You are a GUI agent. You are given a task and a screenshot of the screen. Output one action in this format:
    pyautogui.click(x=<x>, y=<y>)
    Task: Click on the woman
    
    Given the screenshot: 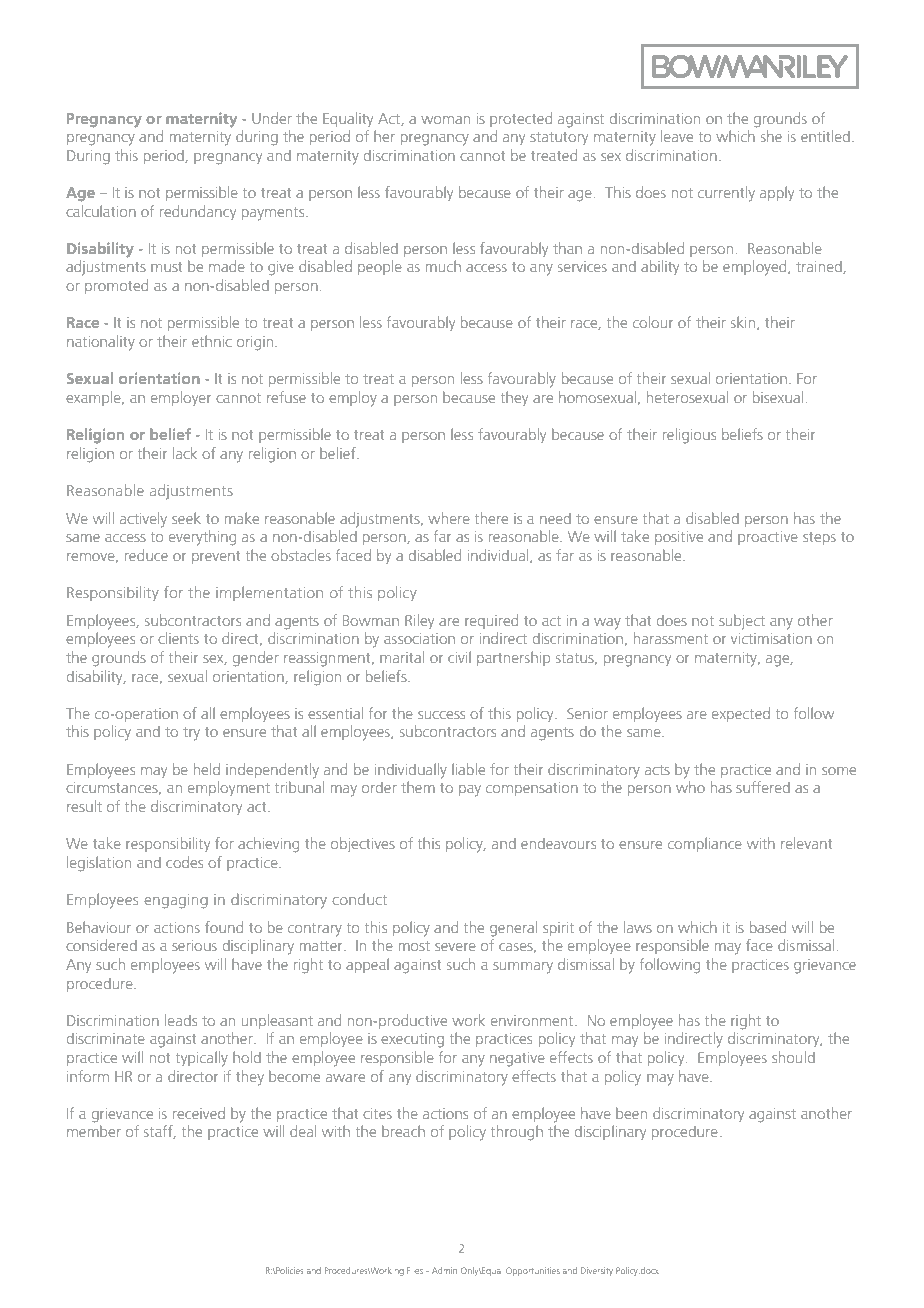 What is the action you would take?
    pyautogui.click(x=445, y=120)
